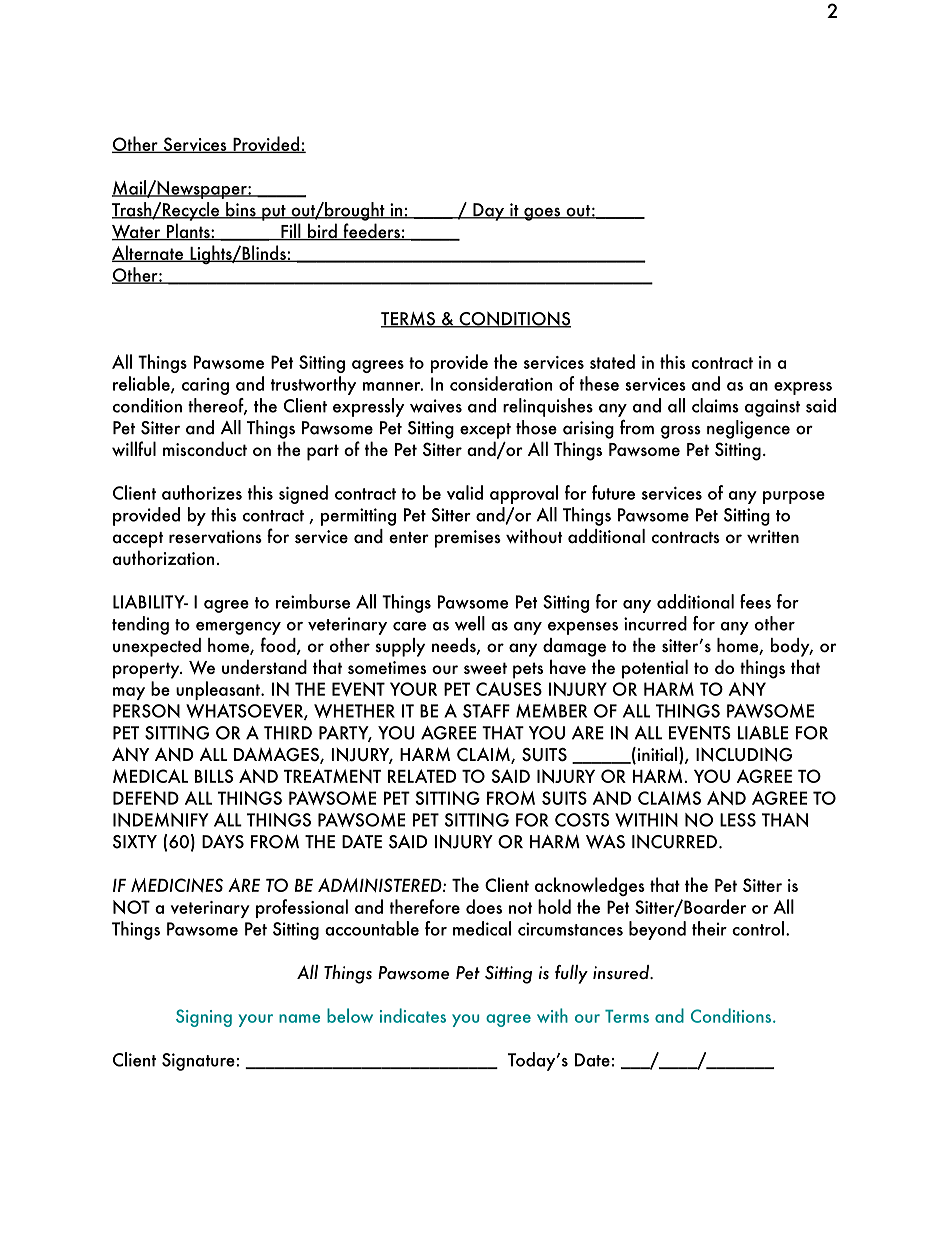 The width and height of the screenshot is (952, 1233). What do you see at coordinates (238, 628) in the screenshot?
I see `emergency` at bounding box center [238, 628].
